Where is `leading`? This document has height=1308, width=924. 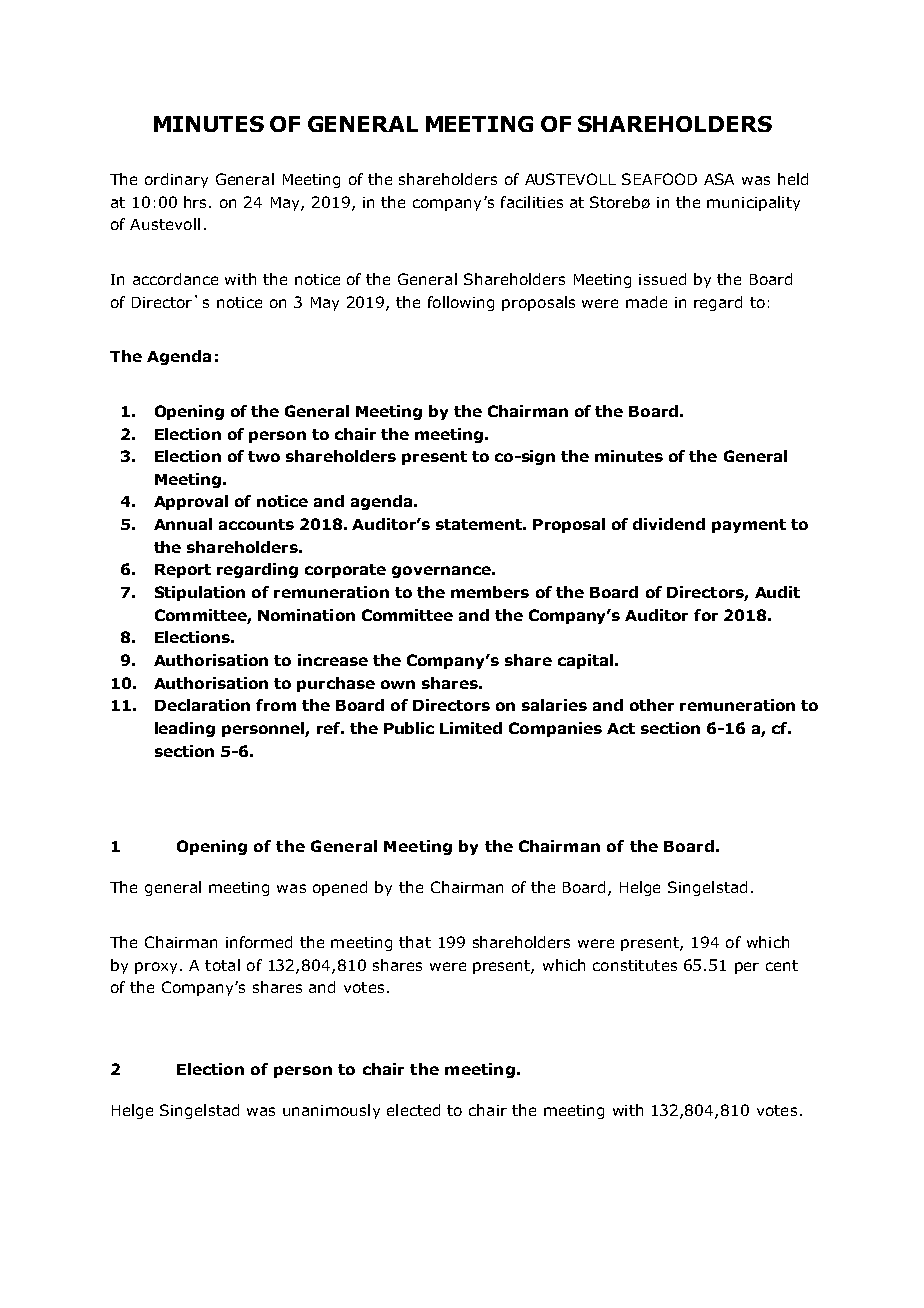
leading is located at coordinates (185, 729).
